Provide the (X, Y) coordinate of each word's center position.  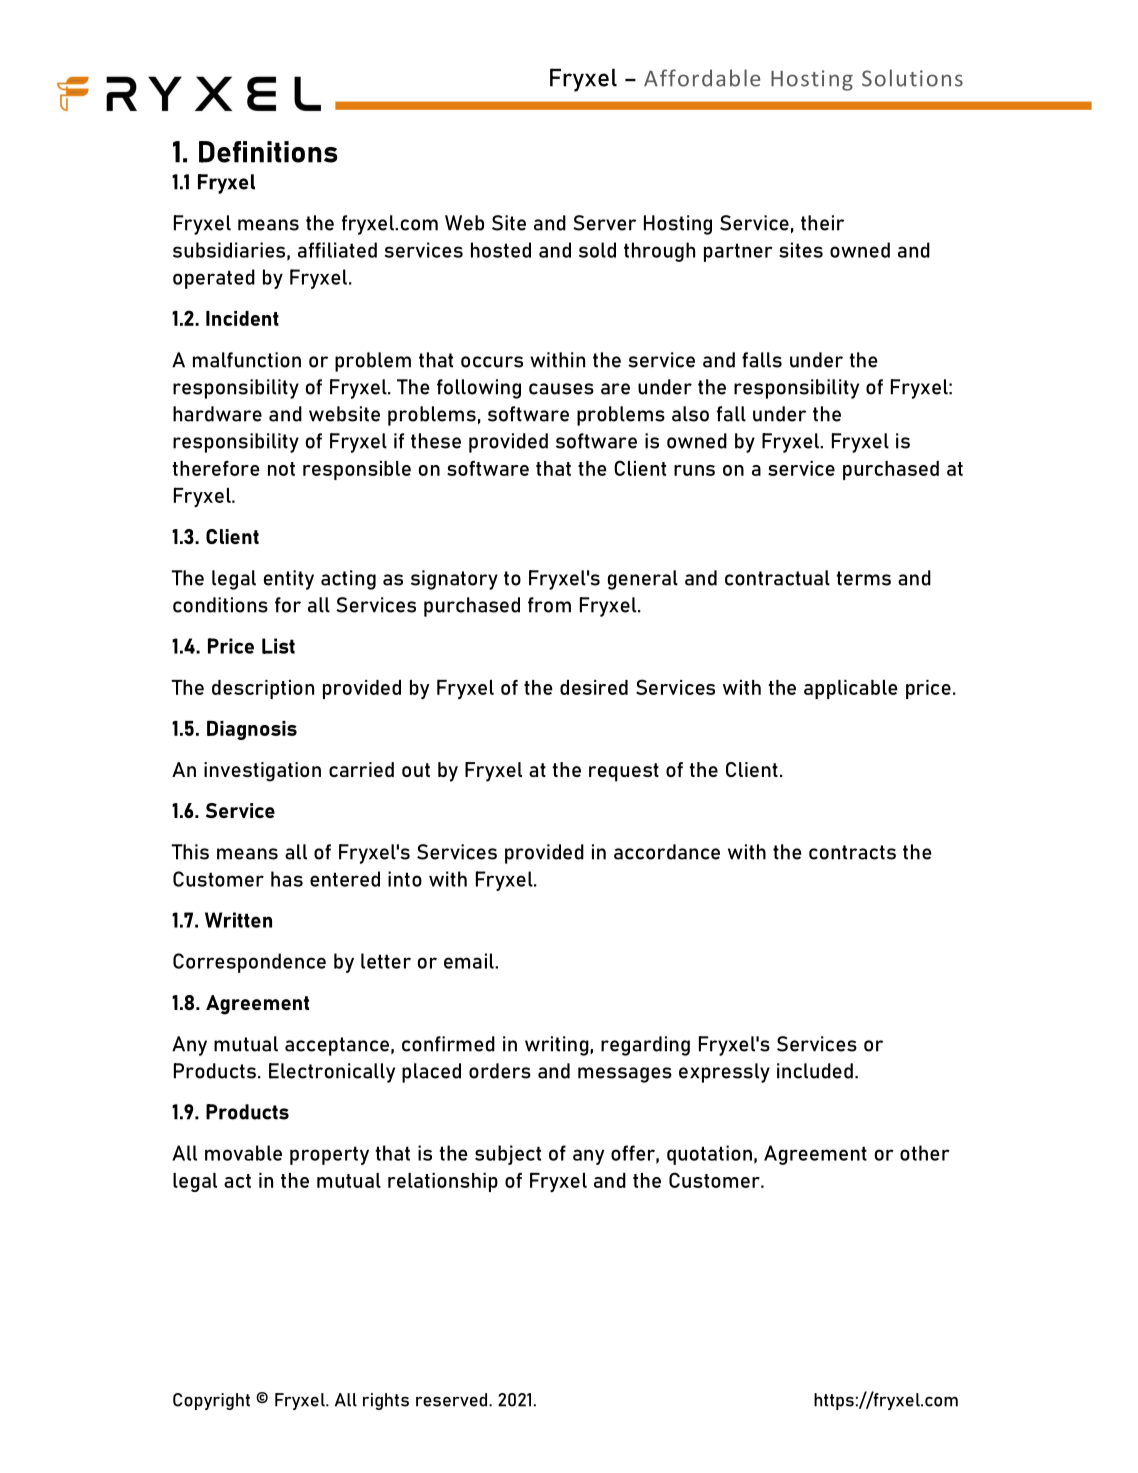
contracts (852, 852)
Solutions (912, 78)
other (925, 1153)
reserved (453, 1400)
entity (289, 580)
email (470, 961)
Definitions (268, 152)
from (549, 605)
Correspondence (249, 963)
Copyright (211, 1401)
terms (864, 578)
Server (604, 223)
